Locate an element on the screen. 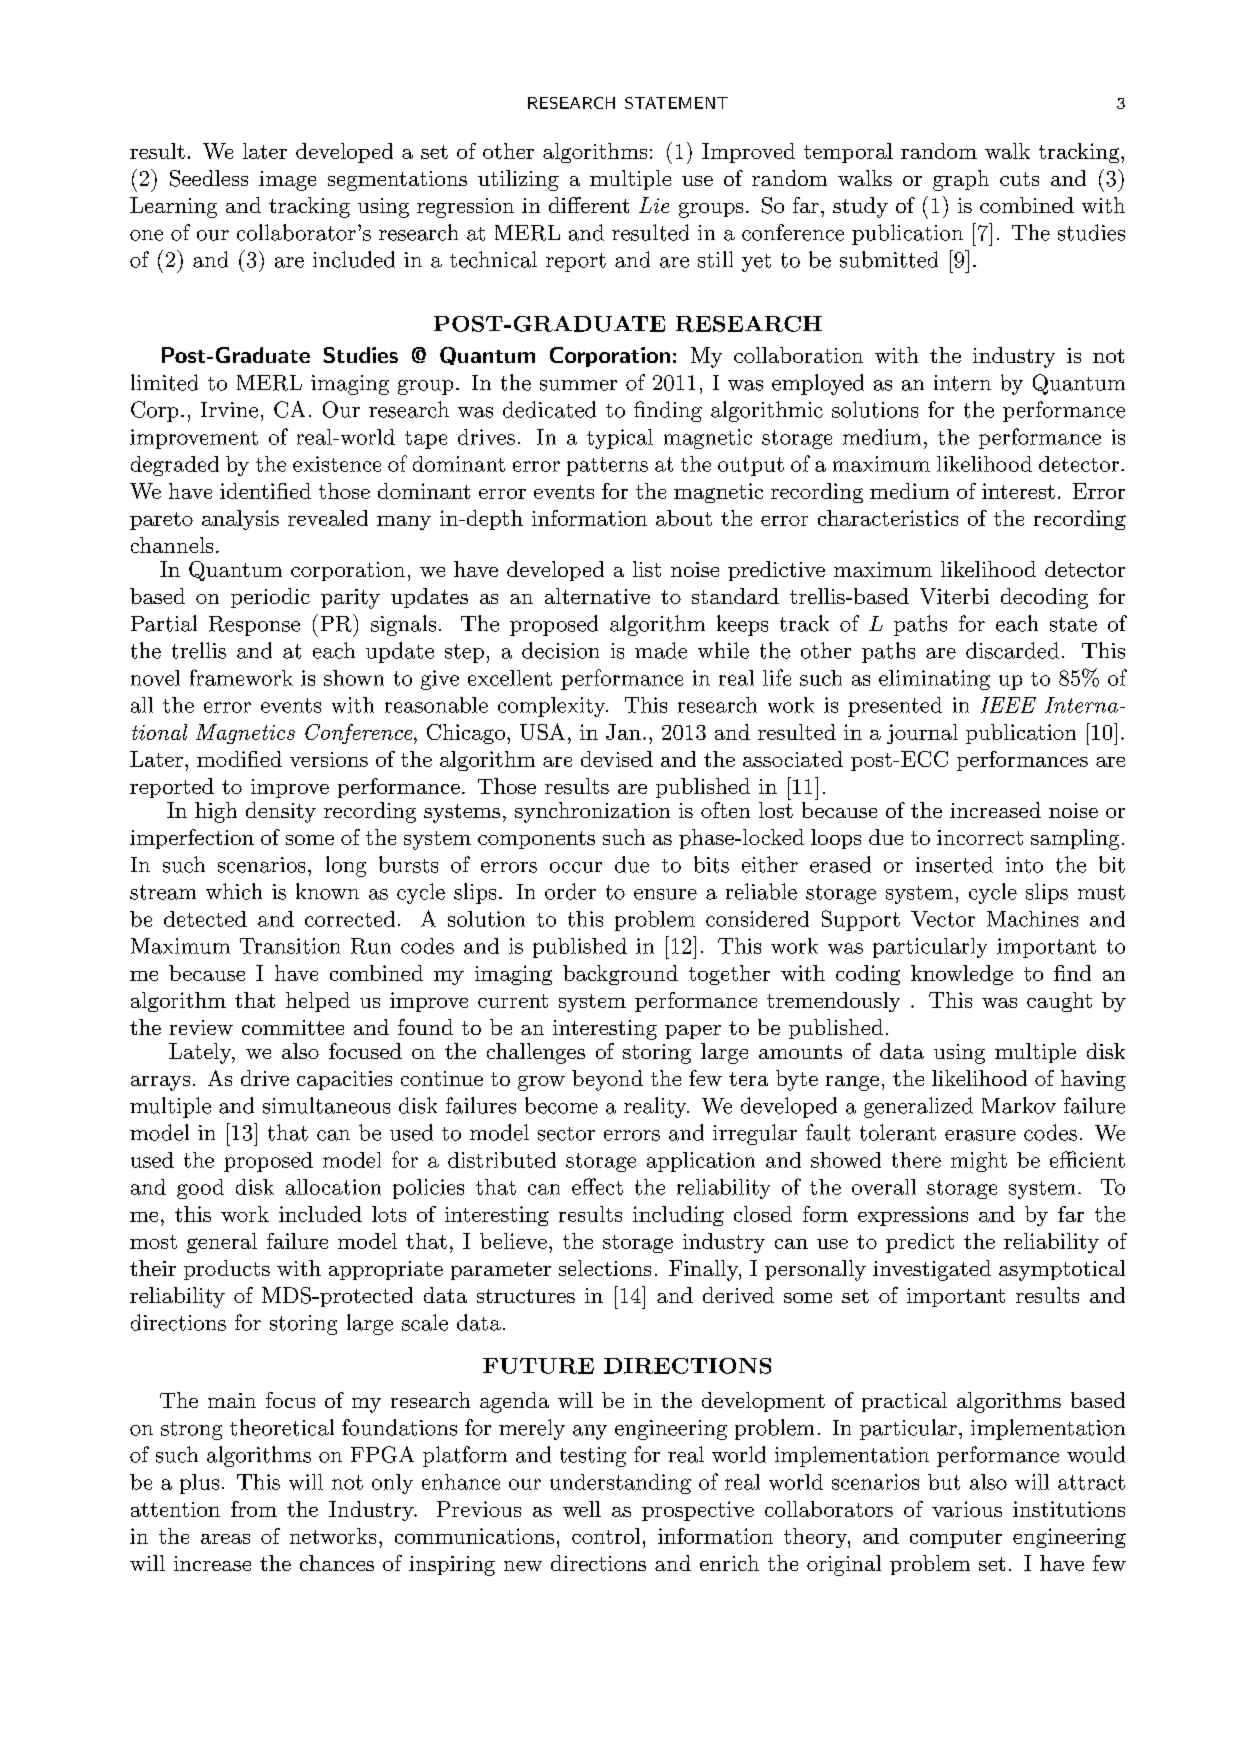 The width and height of the screenshot is (1247, 1764). which is located at coordinates (234, 891).
